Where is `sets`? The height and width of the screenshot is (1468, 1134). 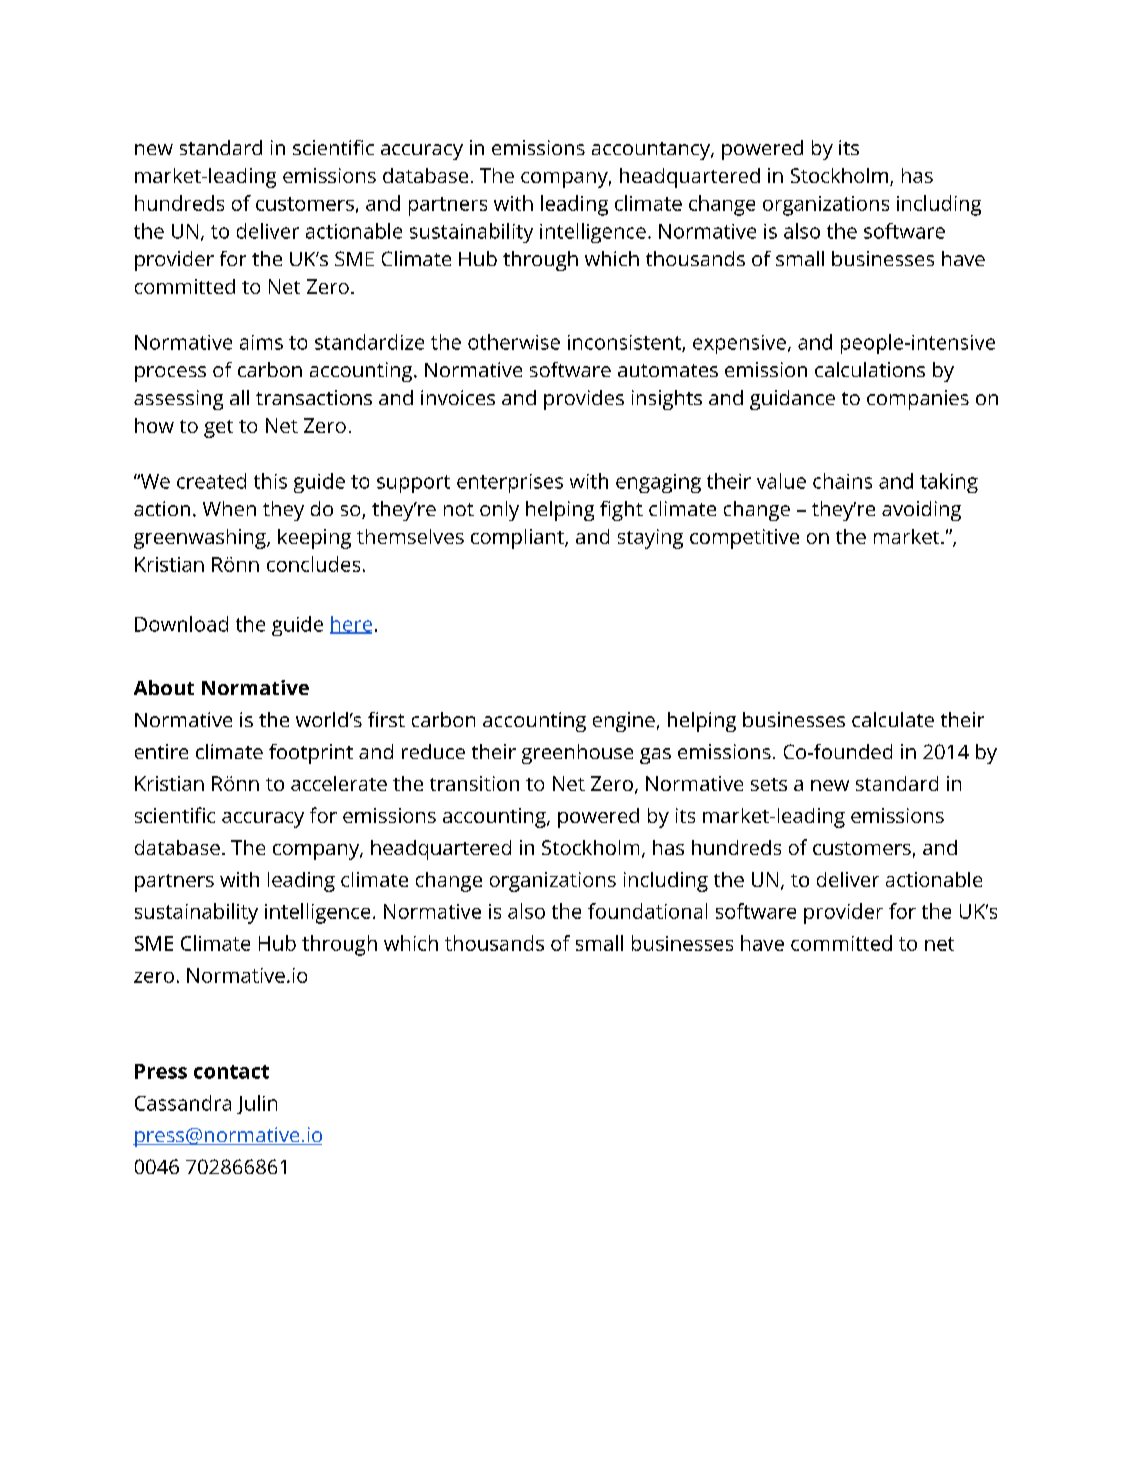 sets is located at coordinates (769, 784).
